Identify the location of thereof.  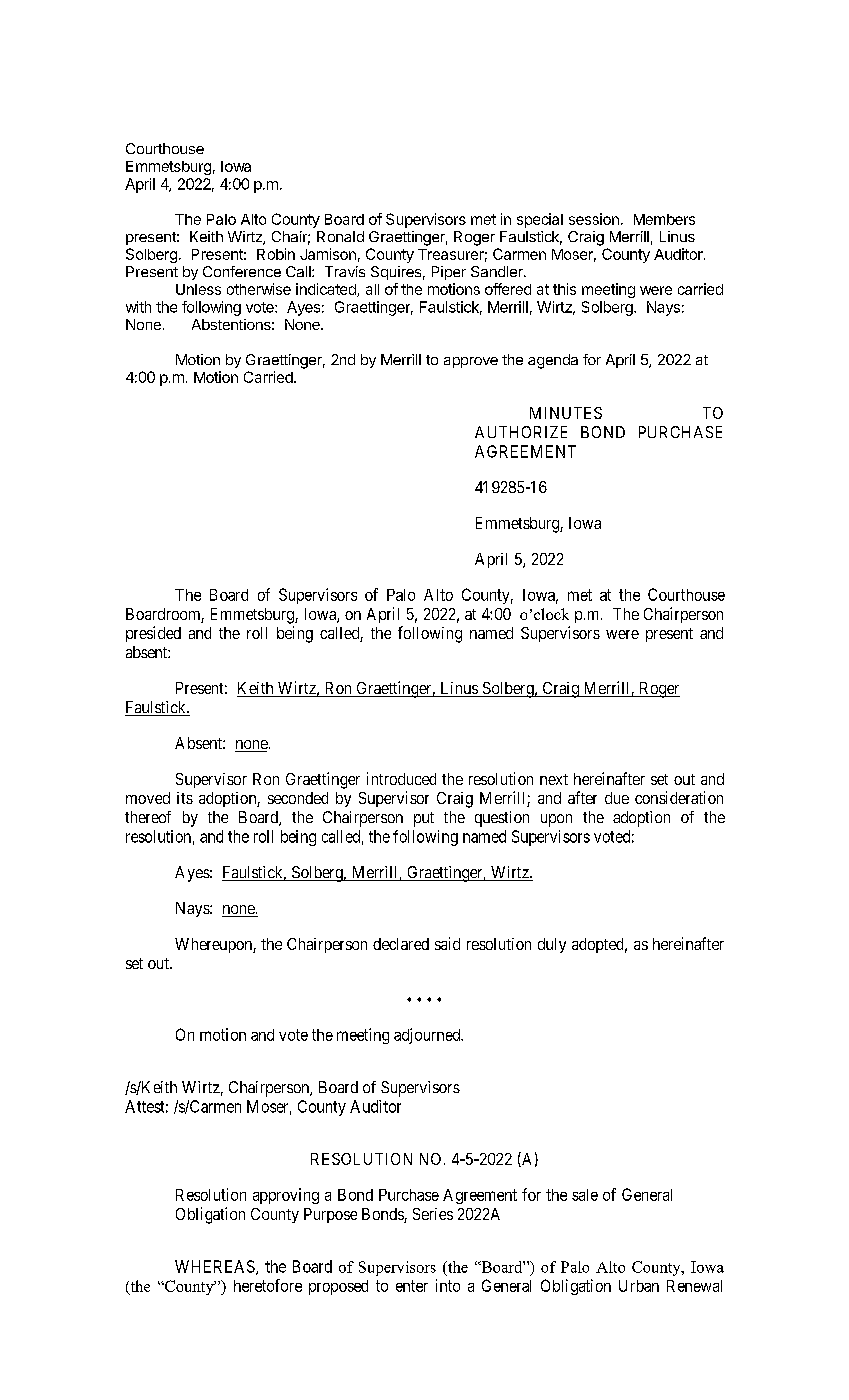
(148, 817).
